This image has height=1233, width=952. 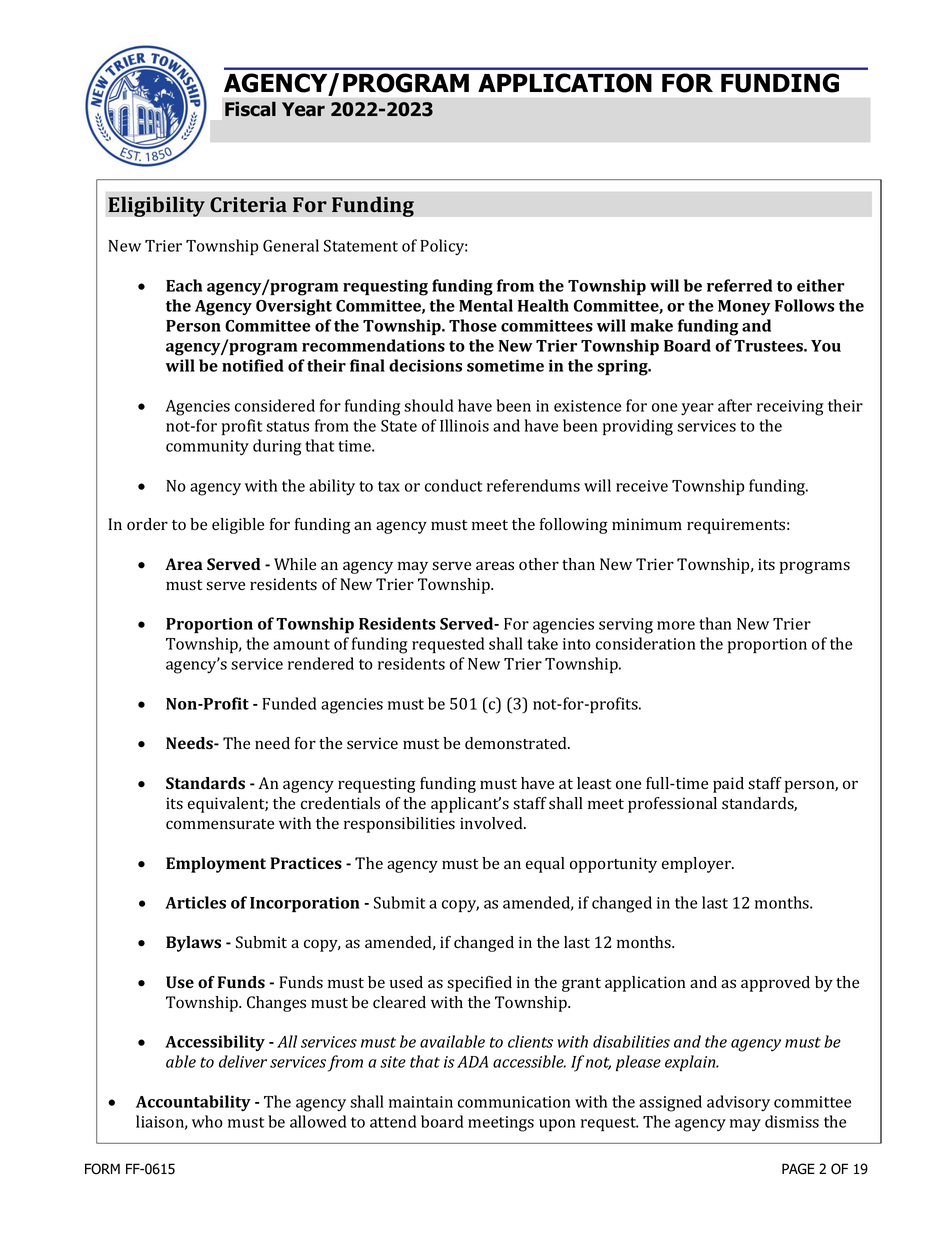 What do you see at coordinates (301, 644) in the image?
I see `amount` at bounding box center [301, 644].
